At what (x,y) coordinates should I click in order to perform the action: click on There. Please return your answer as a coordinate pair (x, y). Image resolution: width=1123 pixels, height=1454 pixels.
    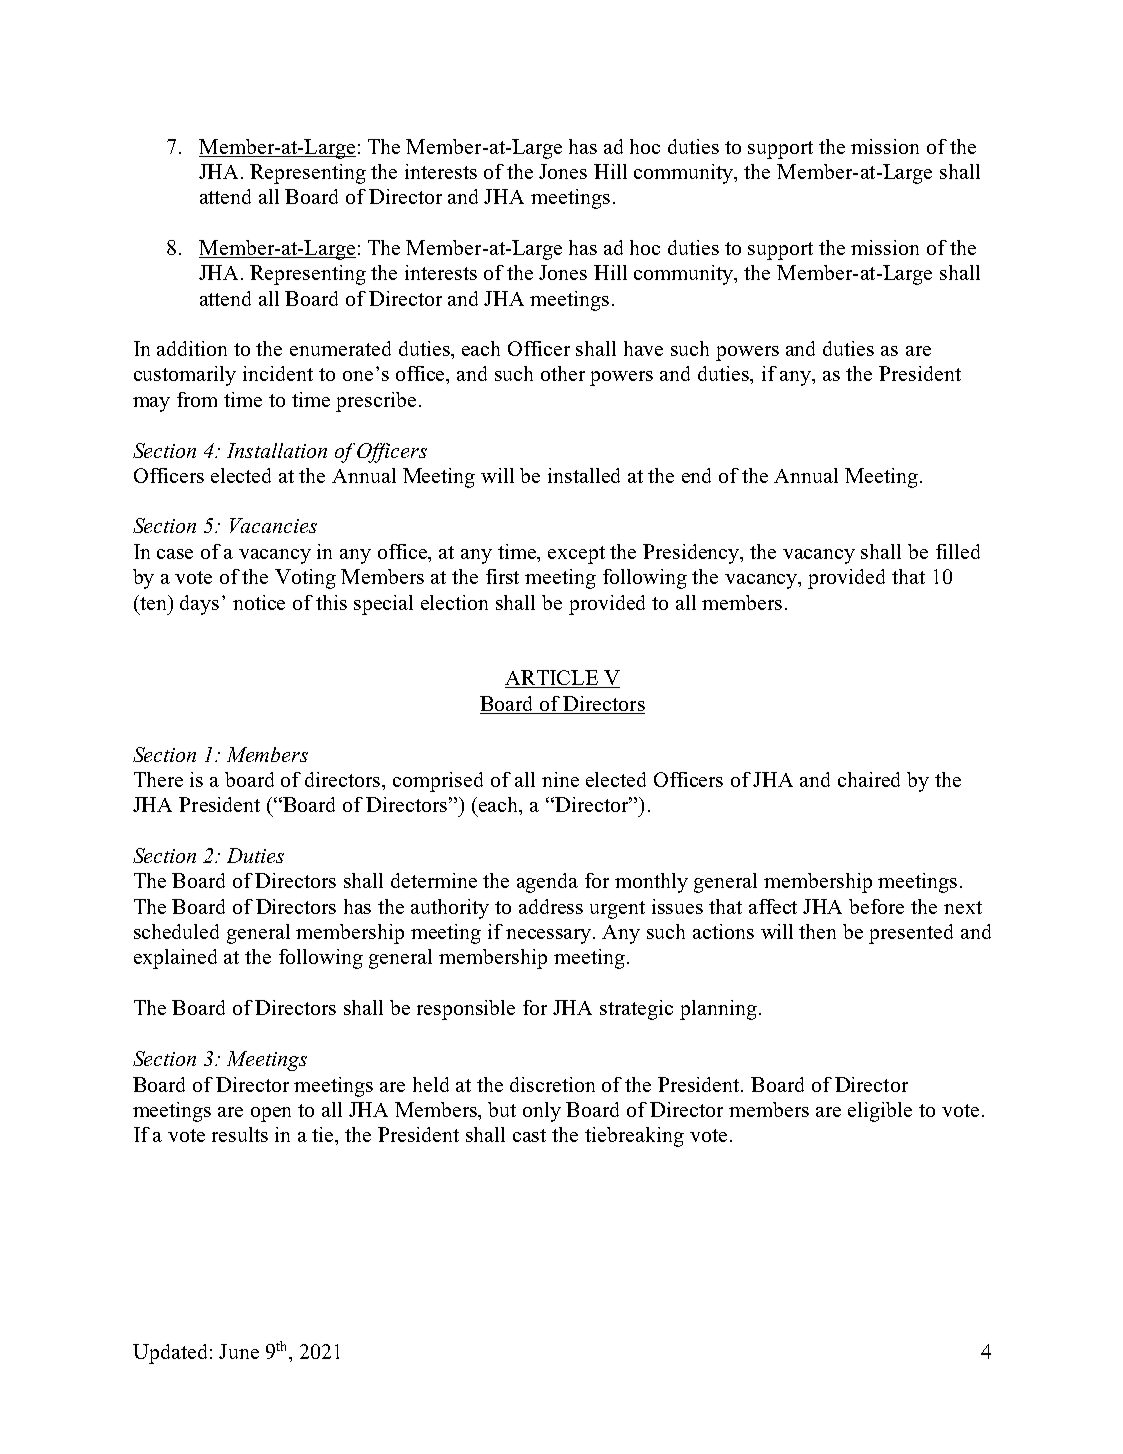
    Looking at the image, I should click on (158, 779).
